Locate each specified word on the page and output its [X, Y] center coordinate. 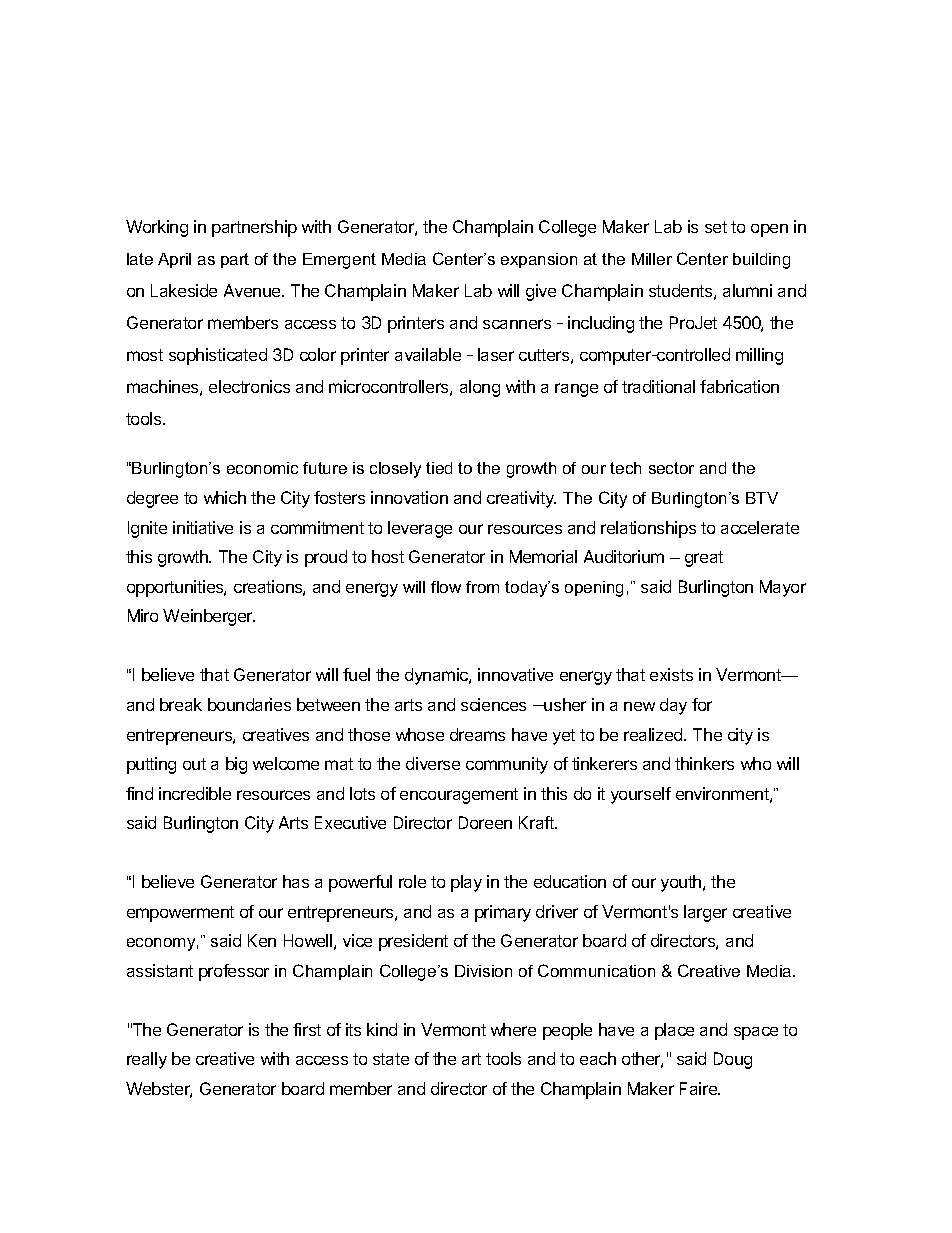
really [147, 1060]
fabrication [739, 386]
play [466, 883]
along [480, 388]
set [716, 227]
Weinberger [209, 617]
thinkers [704, 763]
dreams [477, 734]
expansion [539, 260]
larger [705, 913]
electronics [249, 386]
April [174, 260]
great [704, 559]
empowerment [180, 914]
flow [446, 587]
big [236, 765]
